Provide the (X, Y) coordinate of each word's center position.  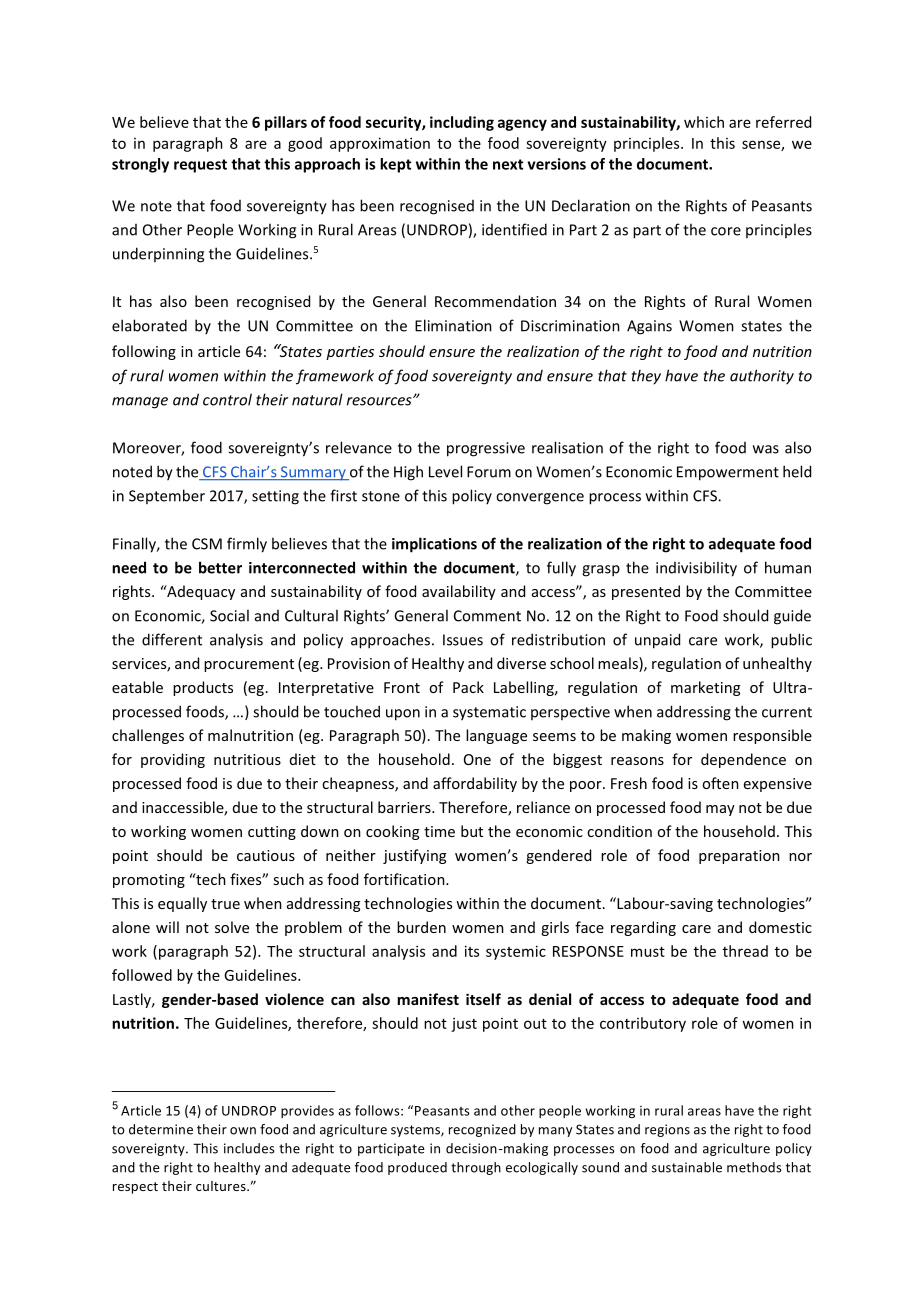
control (227, 399)
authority (762, 377)
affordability (475, 784)
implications (434, 545)
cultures (222, 1186)
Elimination (453, 325)
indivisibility (696, 569)
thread (745, 951)
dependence (743, 760)
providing (173, 760)
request (200, 166)
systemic (516, 952)
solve (232, 927)
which (704, 122)
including (462, 123)
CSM (207, 544)
